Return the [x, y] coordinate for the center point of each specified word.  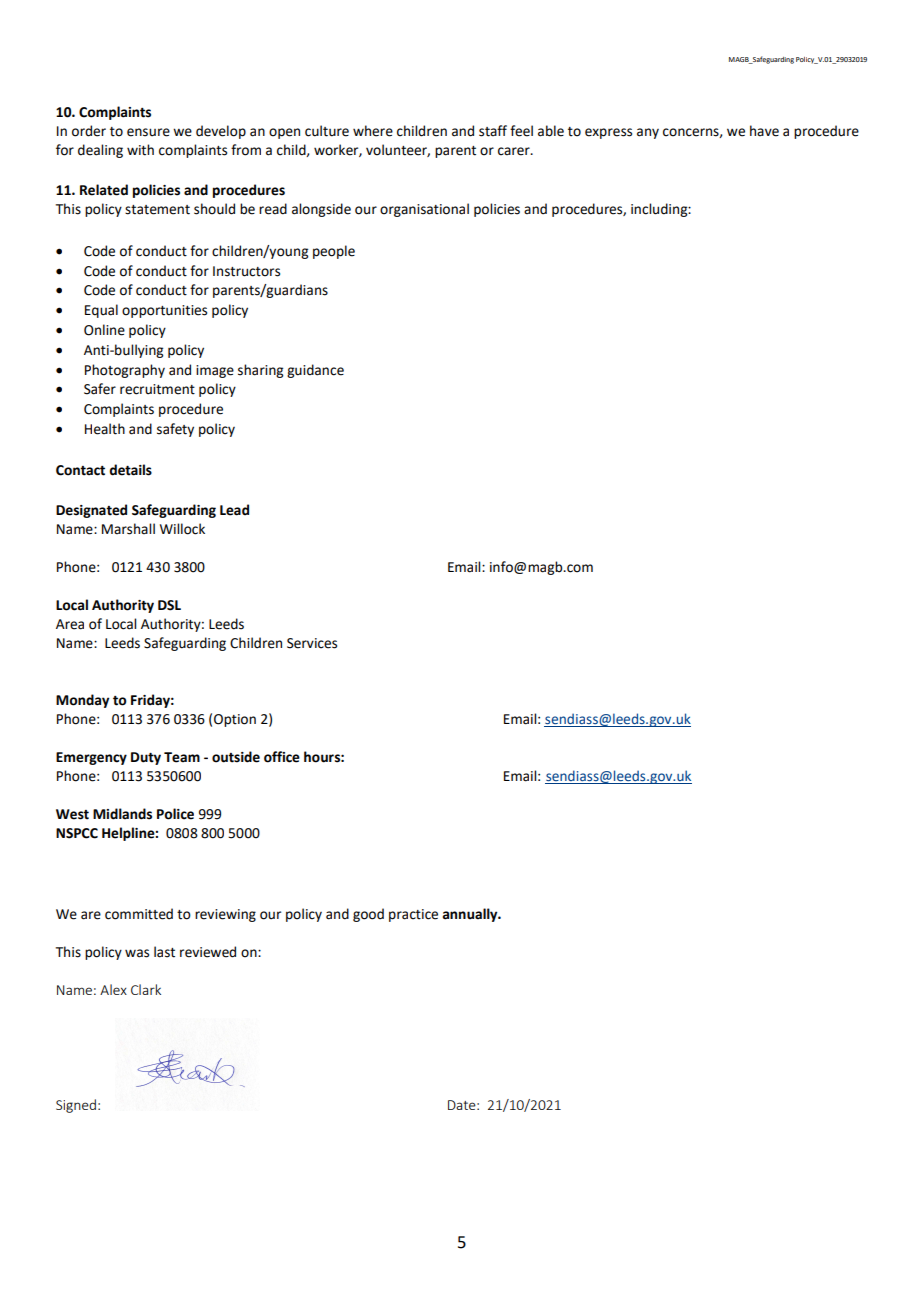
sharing [260, 371]
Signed [76, 1106]
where [373, 131]
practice [413, 915]
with [140, 150]
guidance [315, 371]
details [130, 470]
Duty [146, 758]
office [282, 757]
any [648, 133]
